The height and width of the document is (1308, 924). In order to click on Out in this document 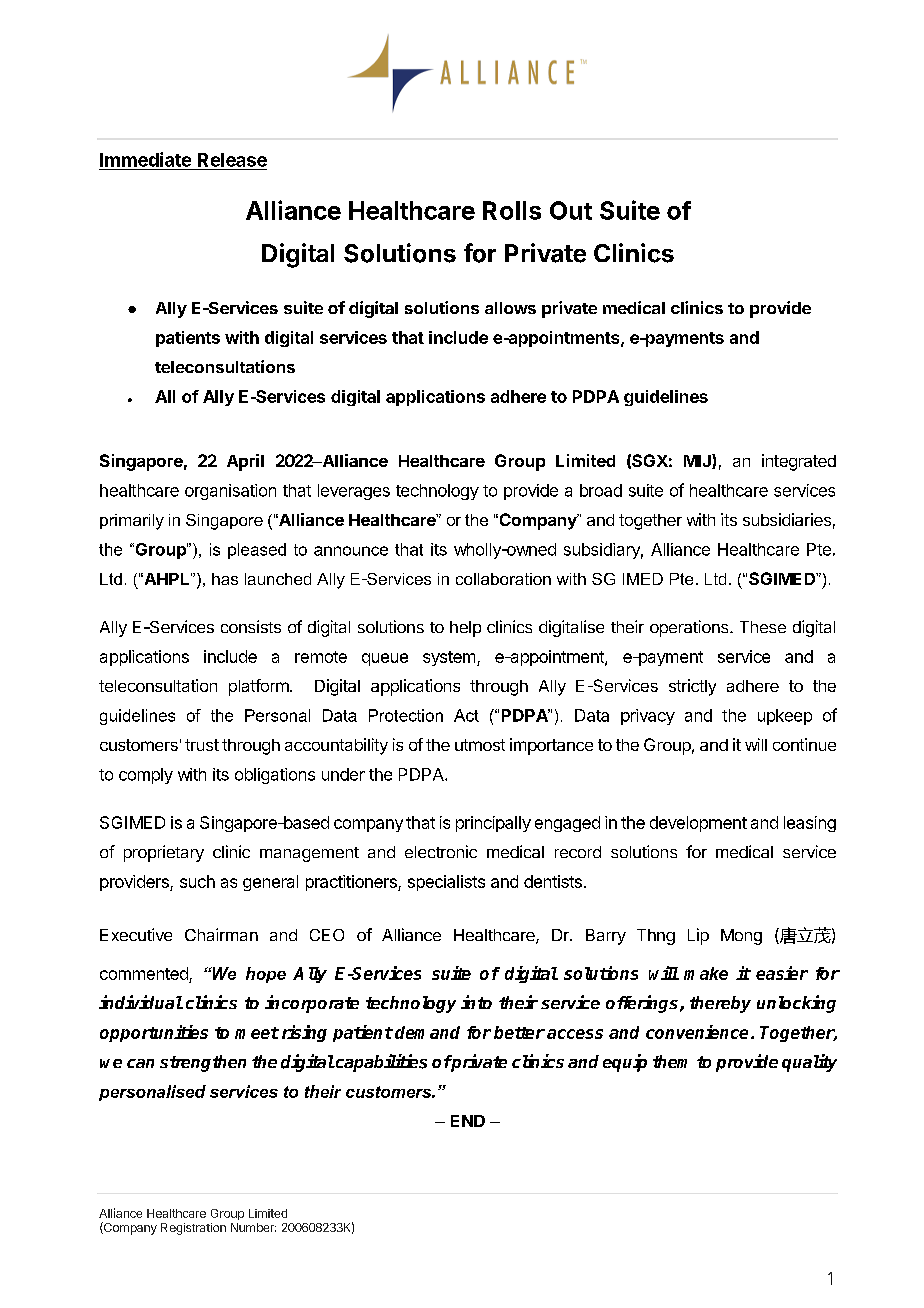, I will do `click(571, 210)`.
